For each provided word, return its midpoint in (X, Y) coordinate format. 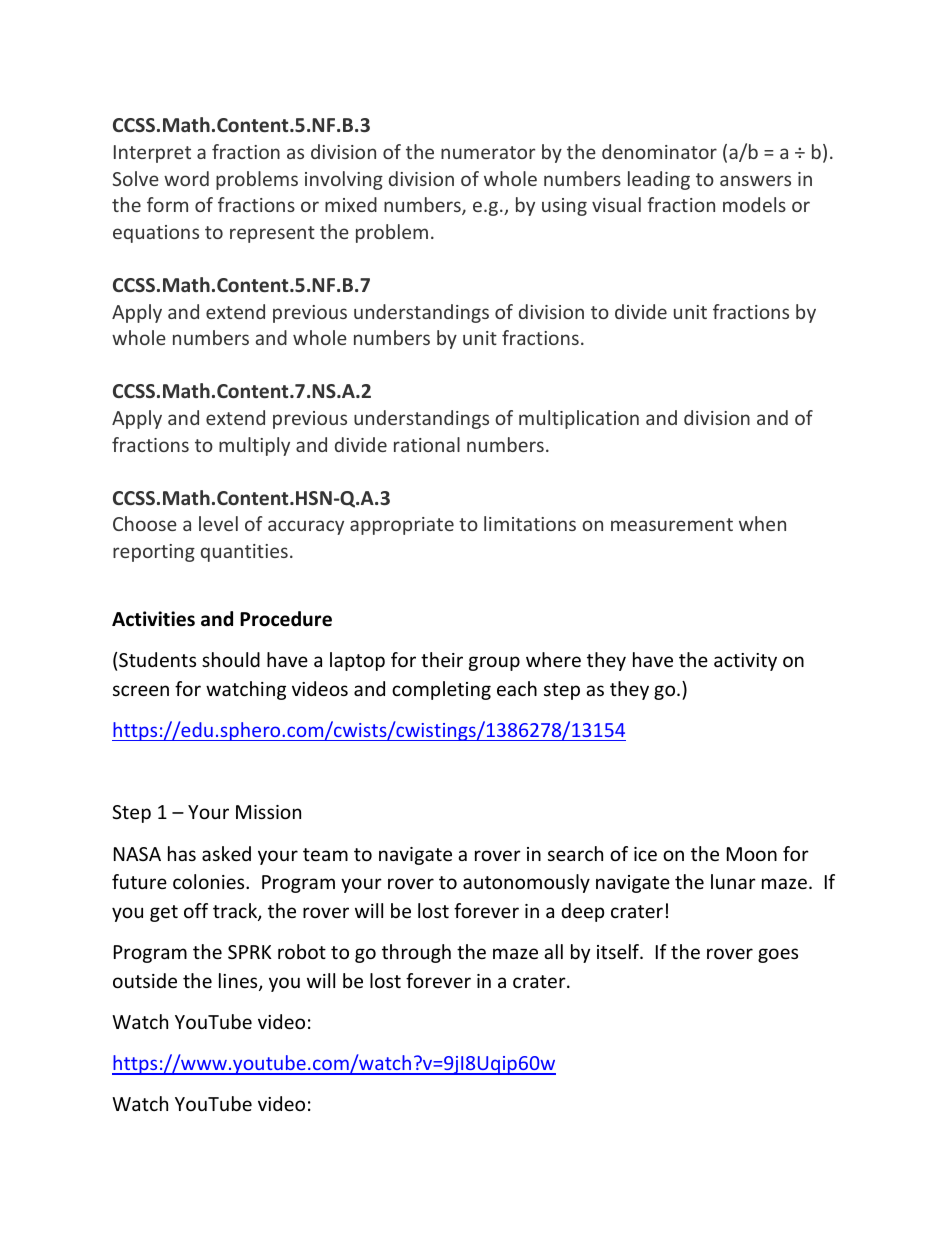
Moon (752, 854)
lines (239, 982)
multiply (254, 446)
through (416, 953)
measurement (672, 524)
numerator (488, 152)
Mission (268, 812)
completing (441, 690)
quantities (244, 553)
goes (778, 955)
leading (659, 180)
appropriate (402, 526)
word (186, 178)
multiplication (579, 419)
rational (427, 444)
